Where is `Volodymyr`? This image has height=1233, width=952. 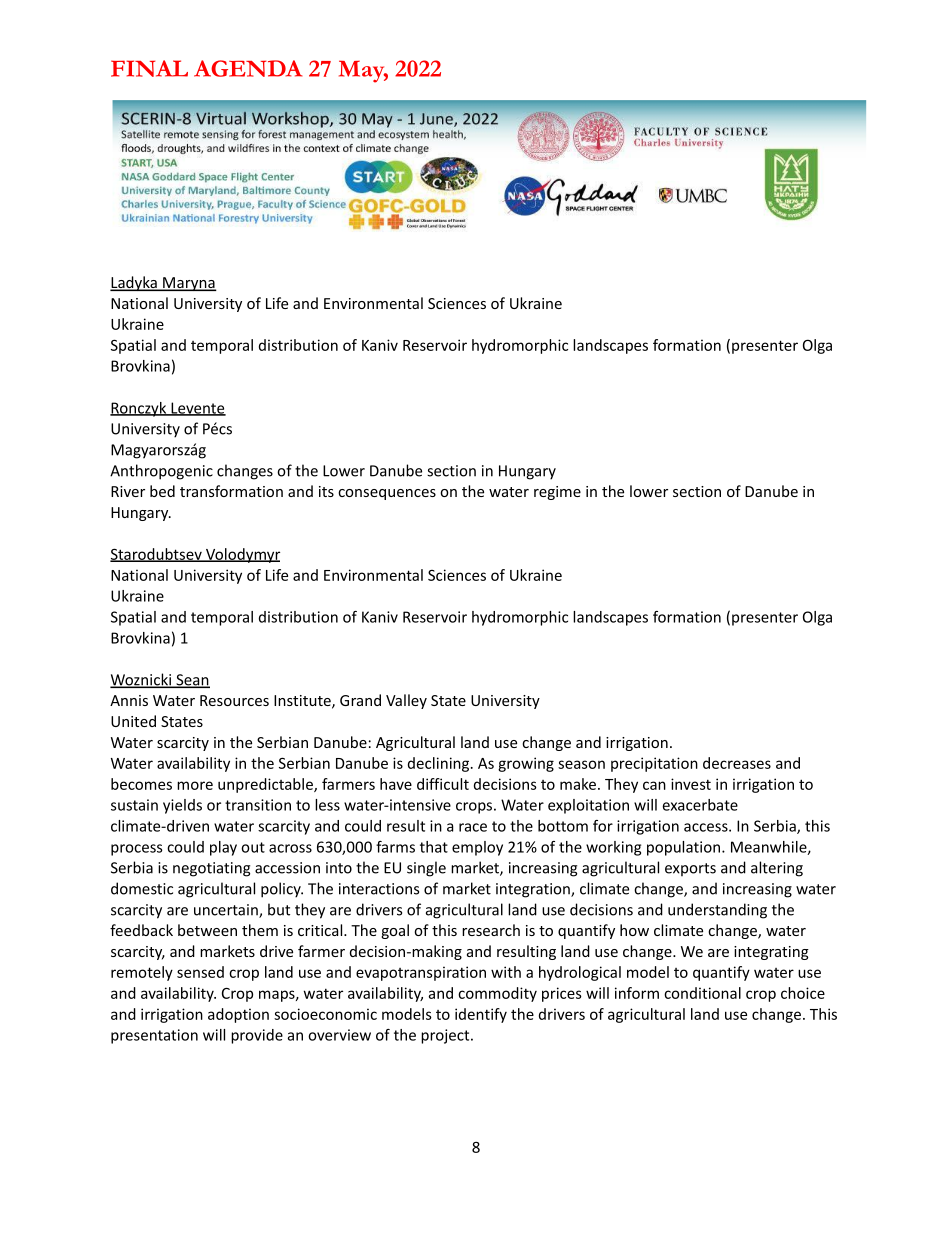
Volodymyr is located at coordinates (242, 555).
